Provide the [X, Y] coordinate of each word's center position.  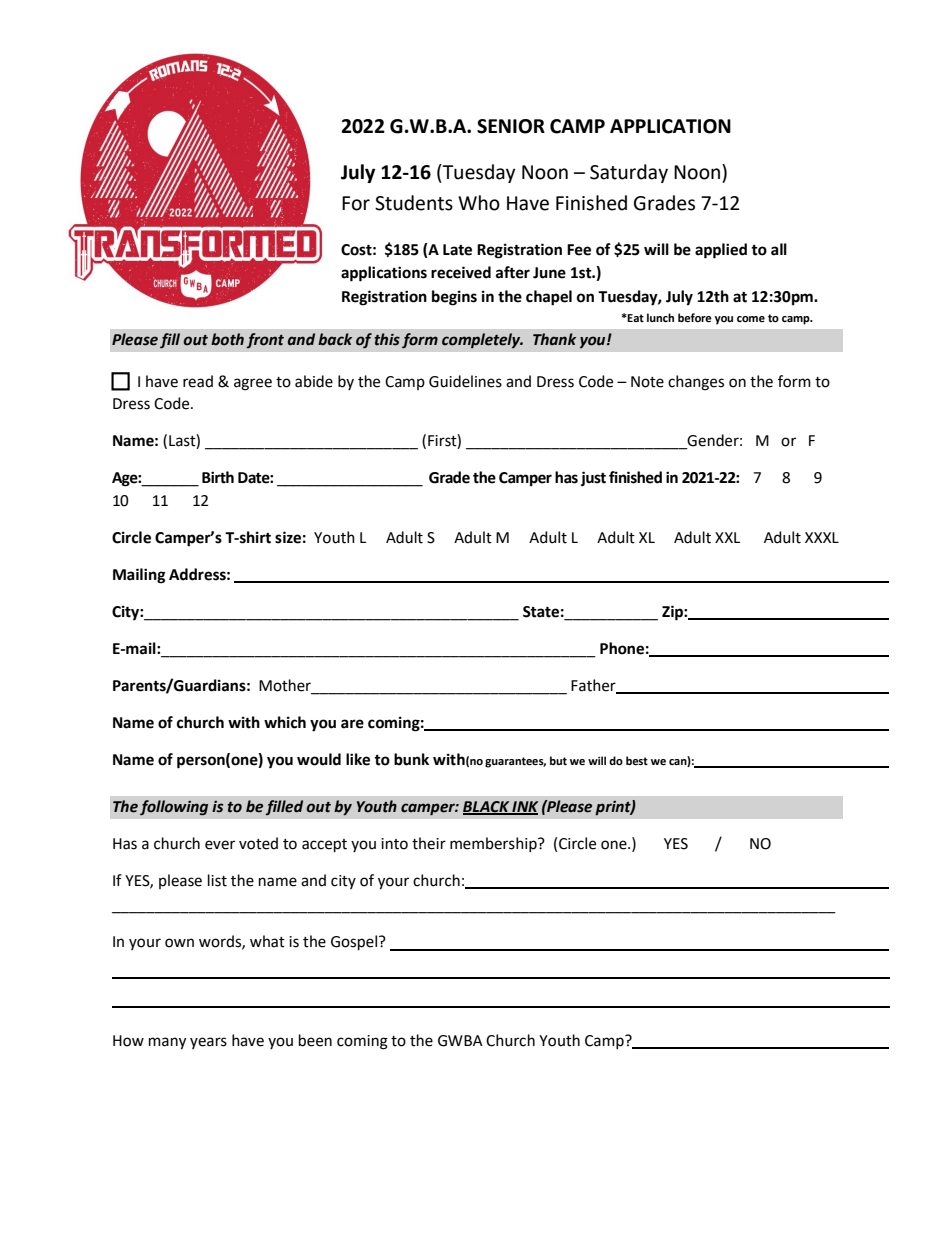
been [315, 1040]
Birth [218, 477]
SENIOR [511, 126]
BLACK [487, 808]
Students [414, 203]
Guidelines [465, 381]
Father [594, 686]
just [593, 479]
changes [696, 383]
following [174, 807]
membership [494, 844]
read [198, 381]
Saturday [629, 173]
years [208, 1043]
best [637, 760]
